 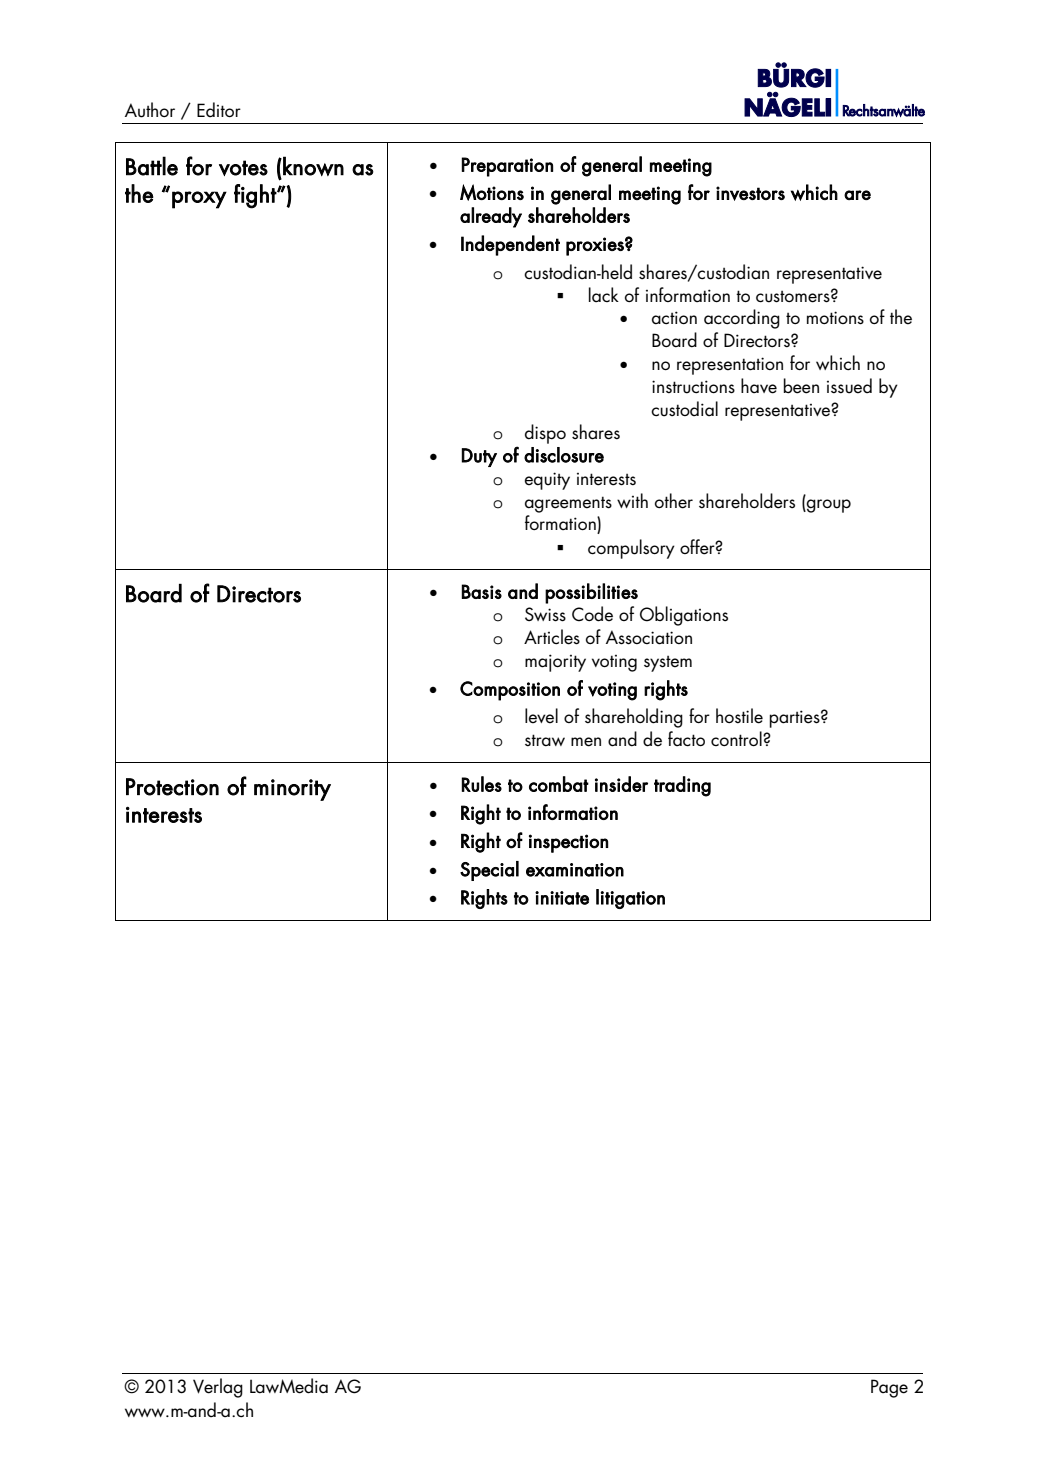 What do you see at coordinates (750, 193) in the screenshot?
I see `investors` at bounding box center [750, 193].
